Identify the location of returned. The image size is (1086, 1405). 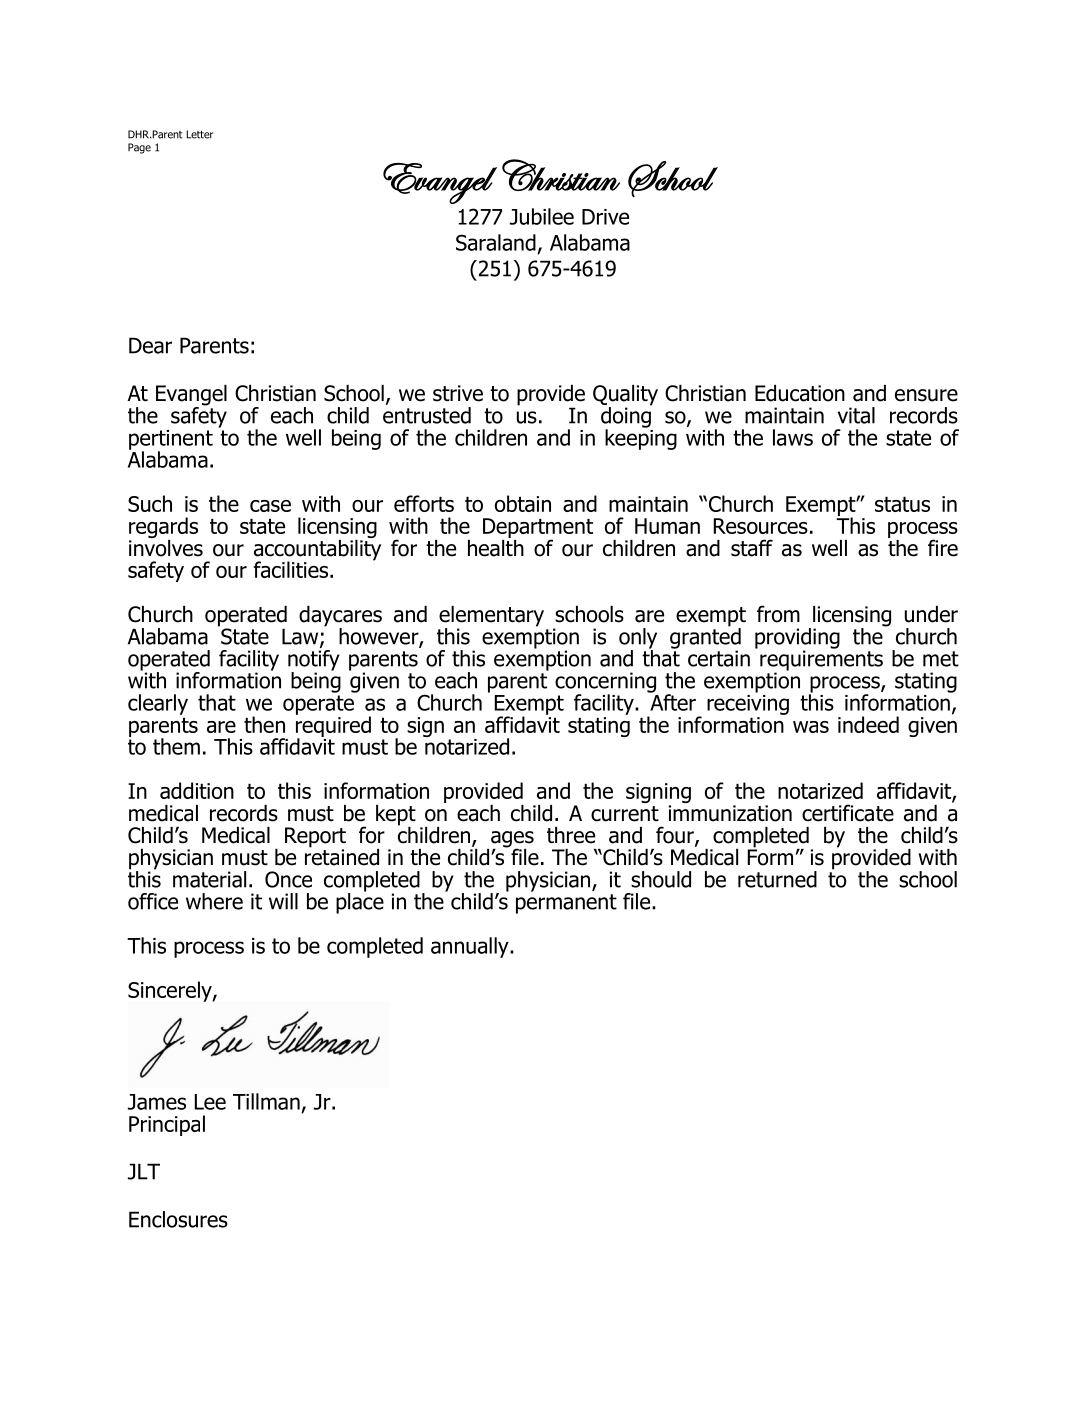
(777, 879).
